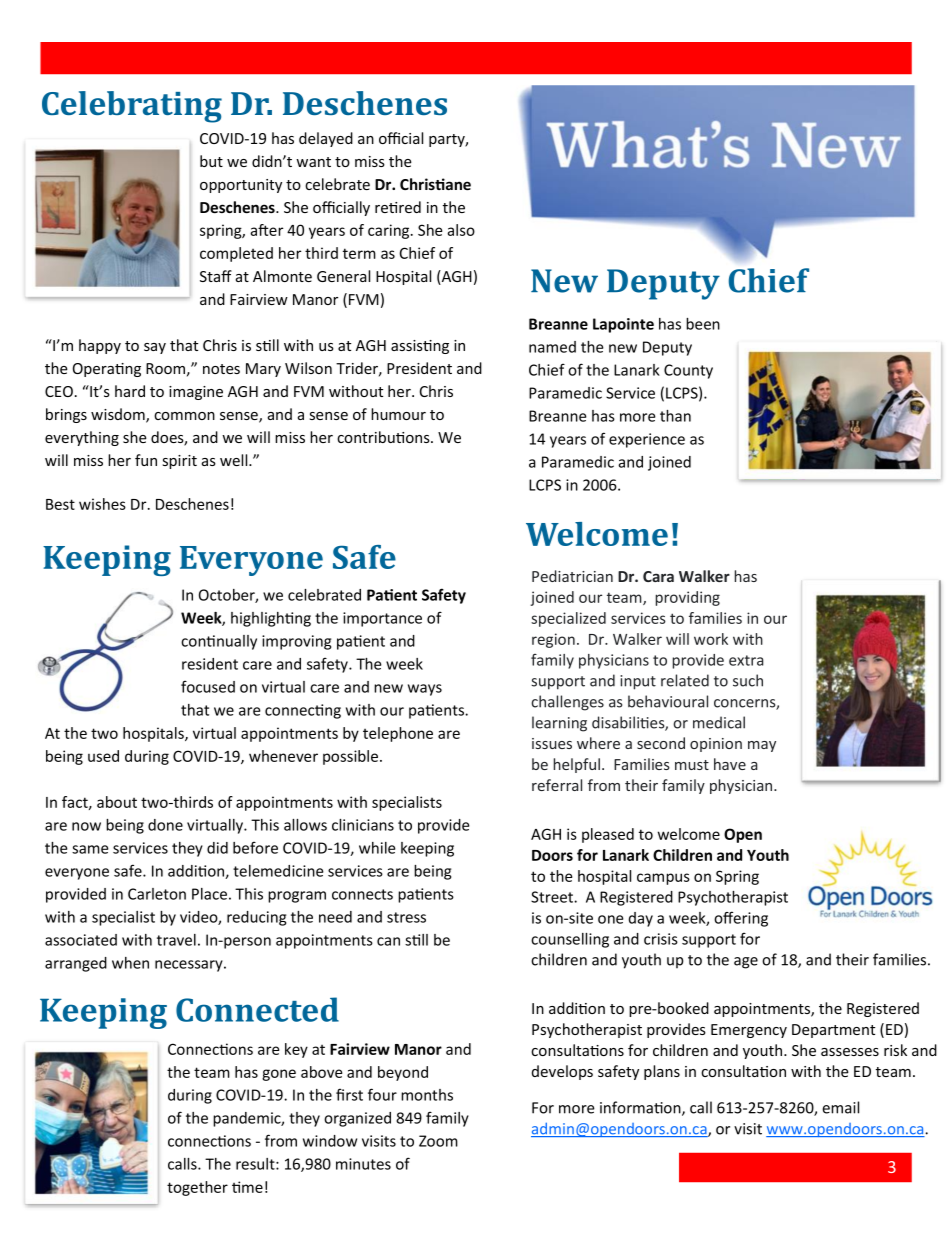  I want to click on Pediatrician, so click(572, 576).
